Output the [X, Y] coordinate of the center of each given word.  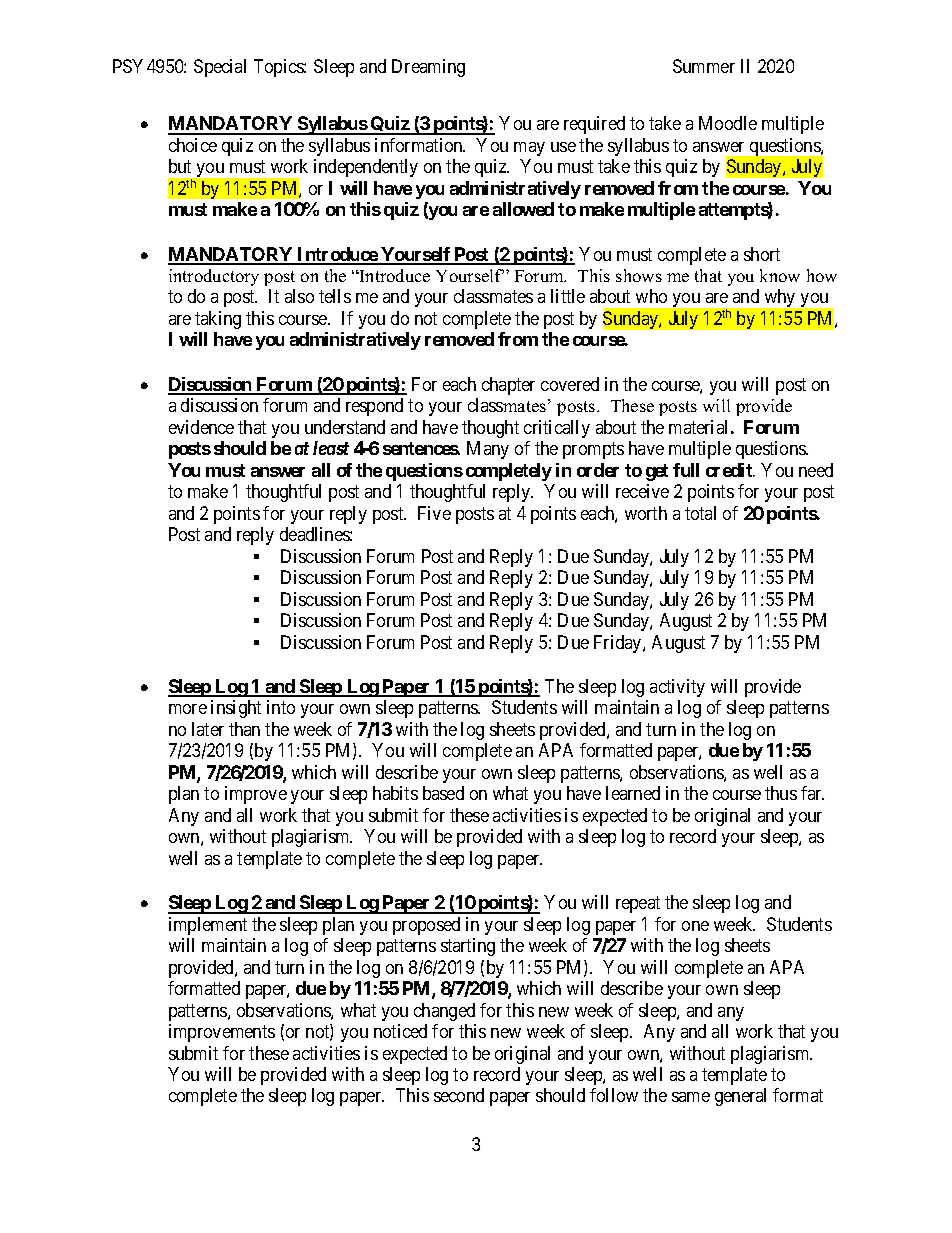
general [740, 1097]
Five [434, 513]
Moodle [728, 123]
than [244, 729]
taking [218, 320]
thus [781, 793]
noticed [400, 1031]
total [700, 513]
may [529, 149]
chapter [508, 386]
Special [220, 68]
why [780, 298]
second [459, 1095]
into [281, 707]
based [443, 793]
